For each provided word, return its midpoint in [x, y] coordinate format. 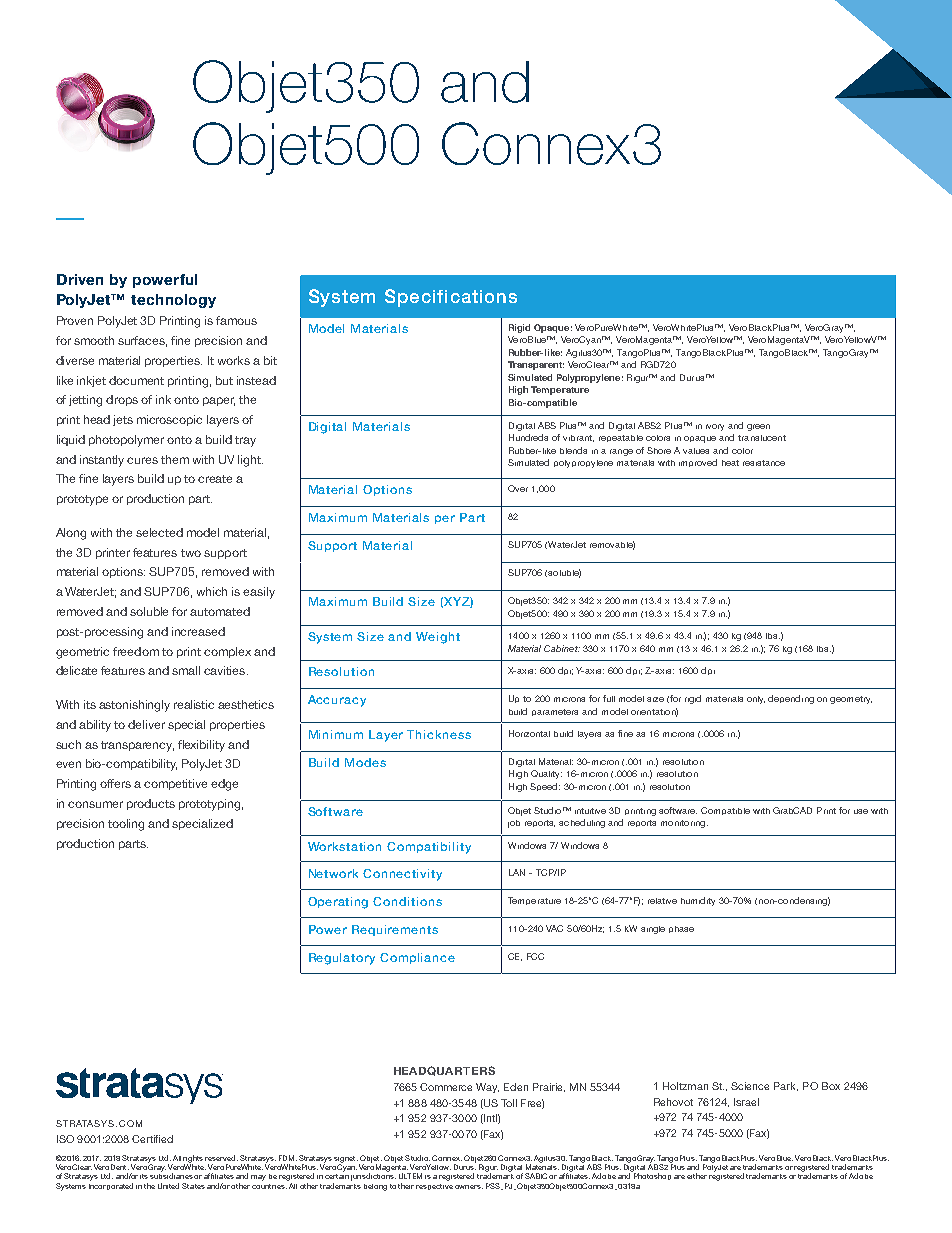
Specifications [451, 298]
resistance [764, 463]
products [151, 804]
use [861, 811]
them [175, 459]
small [186, 670]
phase [681, 929]
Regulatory [342, 959]
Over [518, 488]
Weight [438, 638]
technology [173, 301]
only [756, 700]
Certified [152, 1139]
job [514, 824]
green [758, 427]
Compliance [417, 958]
